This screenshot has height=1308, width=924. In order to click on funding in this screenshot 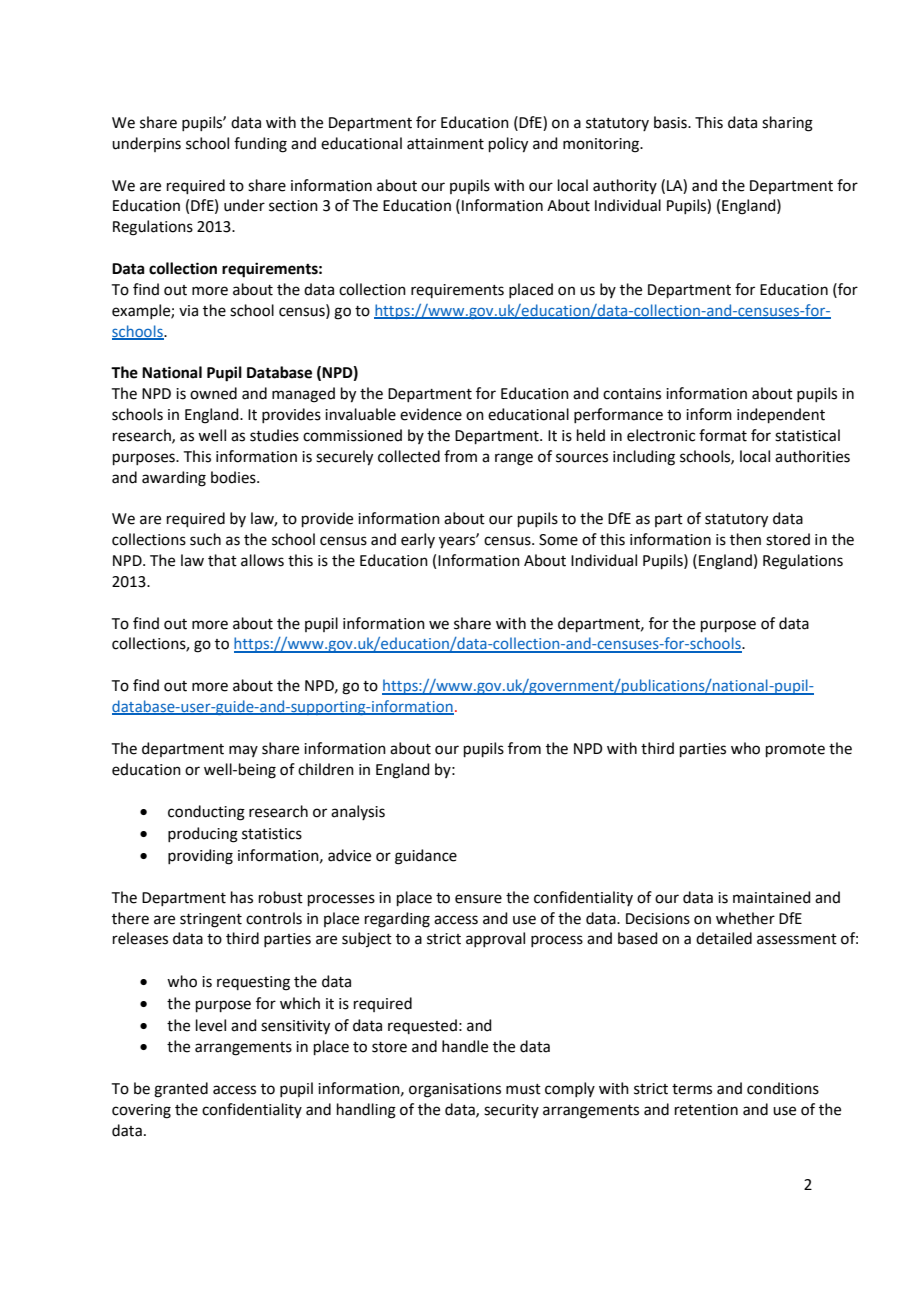, I will do `click(260, 145)`.
